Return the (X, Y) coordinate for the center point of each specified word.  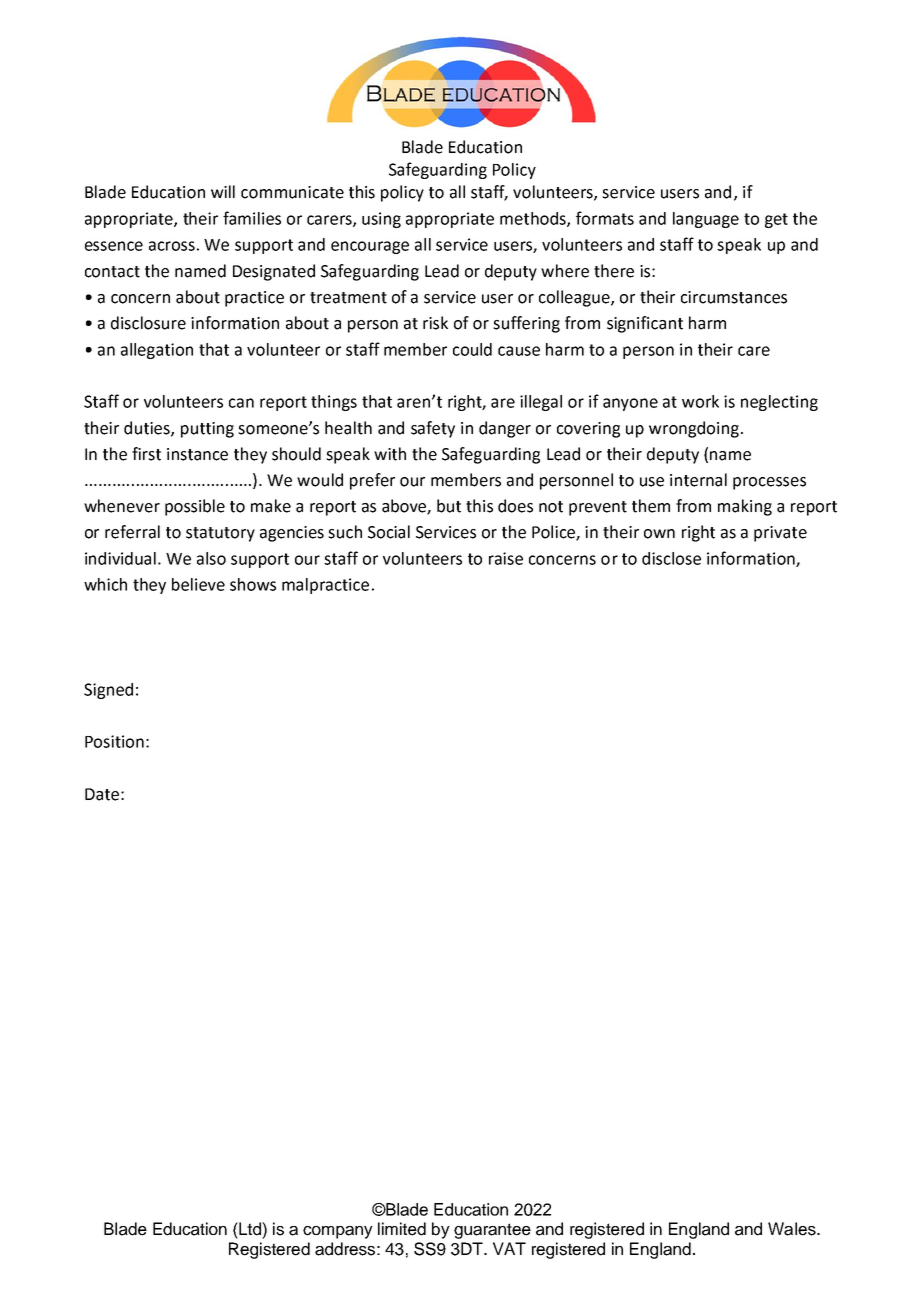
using (381, 220)
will (223, 191)
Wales (793, 1229)
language (706, 220)
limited (402, 1229)
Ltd (250, 1229)
